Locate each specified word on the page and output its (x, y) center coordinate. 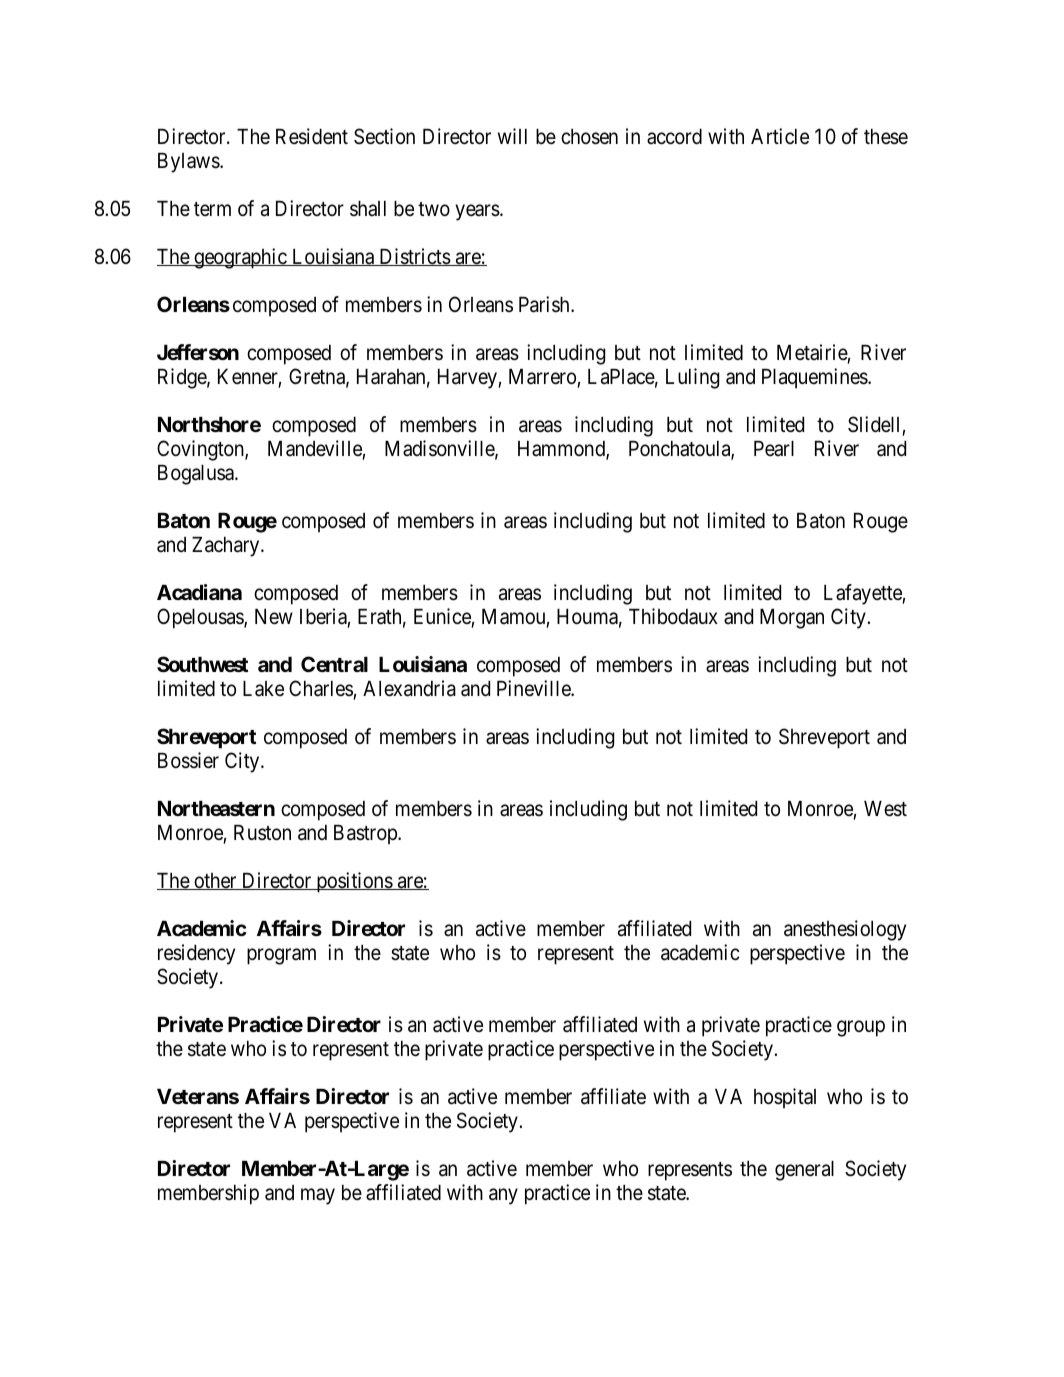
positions (354, 882)
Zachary (227, 547)
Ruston (262, 833)
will (512, 136)
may (318, 1197)
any (503, 1197)
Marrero (542, 377)
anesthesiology (845, 930)
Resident (312, 136)
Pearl (774, 449)
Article (780, 136)
